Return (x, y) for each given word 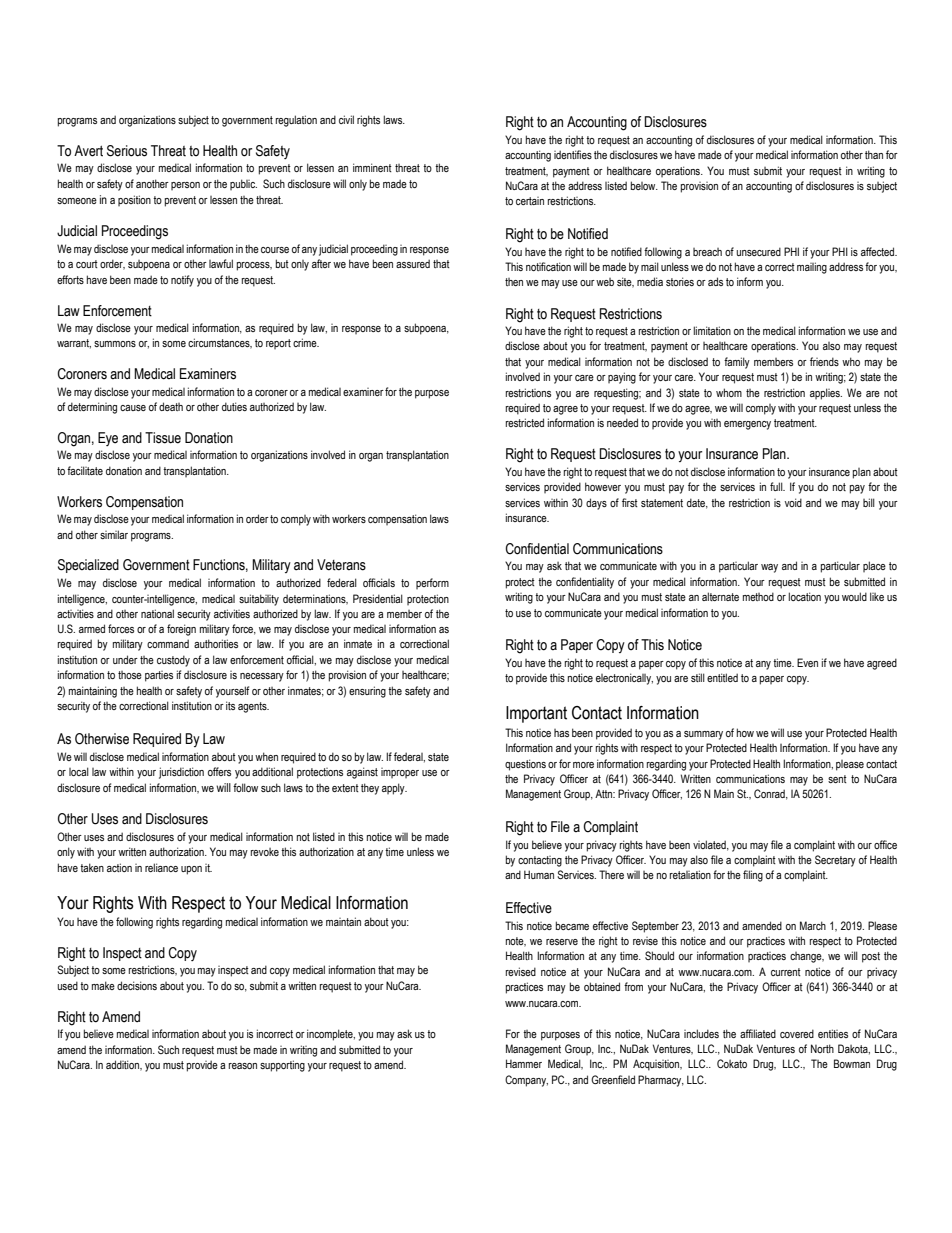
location (804, 596)
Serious (127, 151)
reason (243, 1066)
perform (432, 583)
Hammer (524, 1063)
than (874, 154)
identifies (573, 154)
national (157, 613)
